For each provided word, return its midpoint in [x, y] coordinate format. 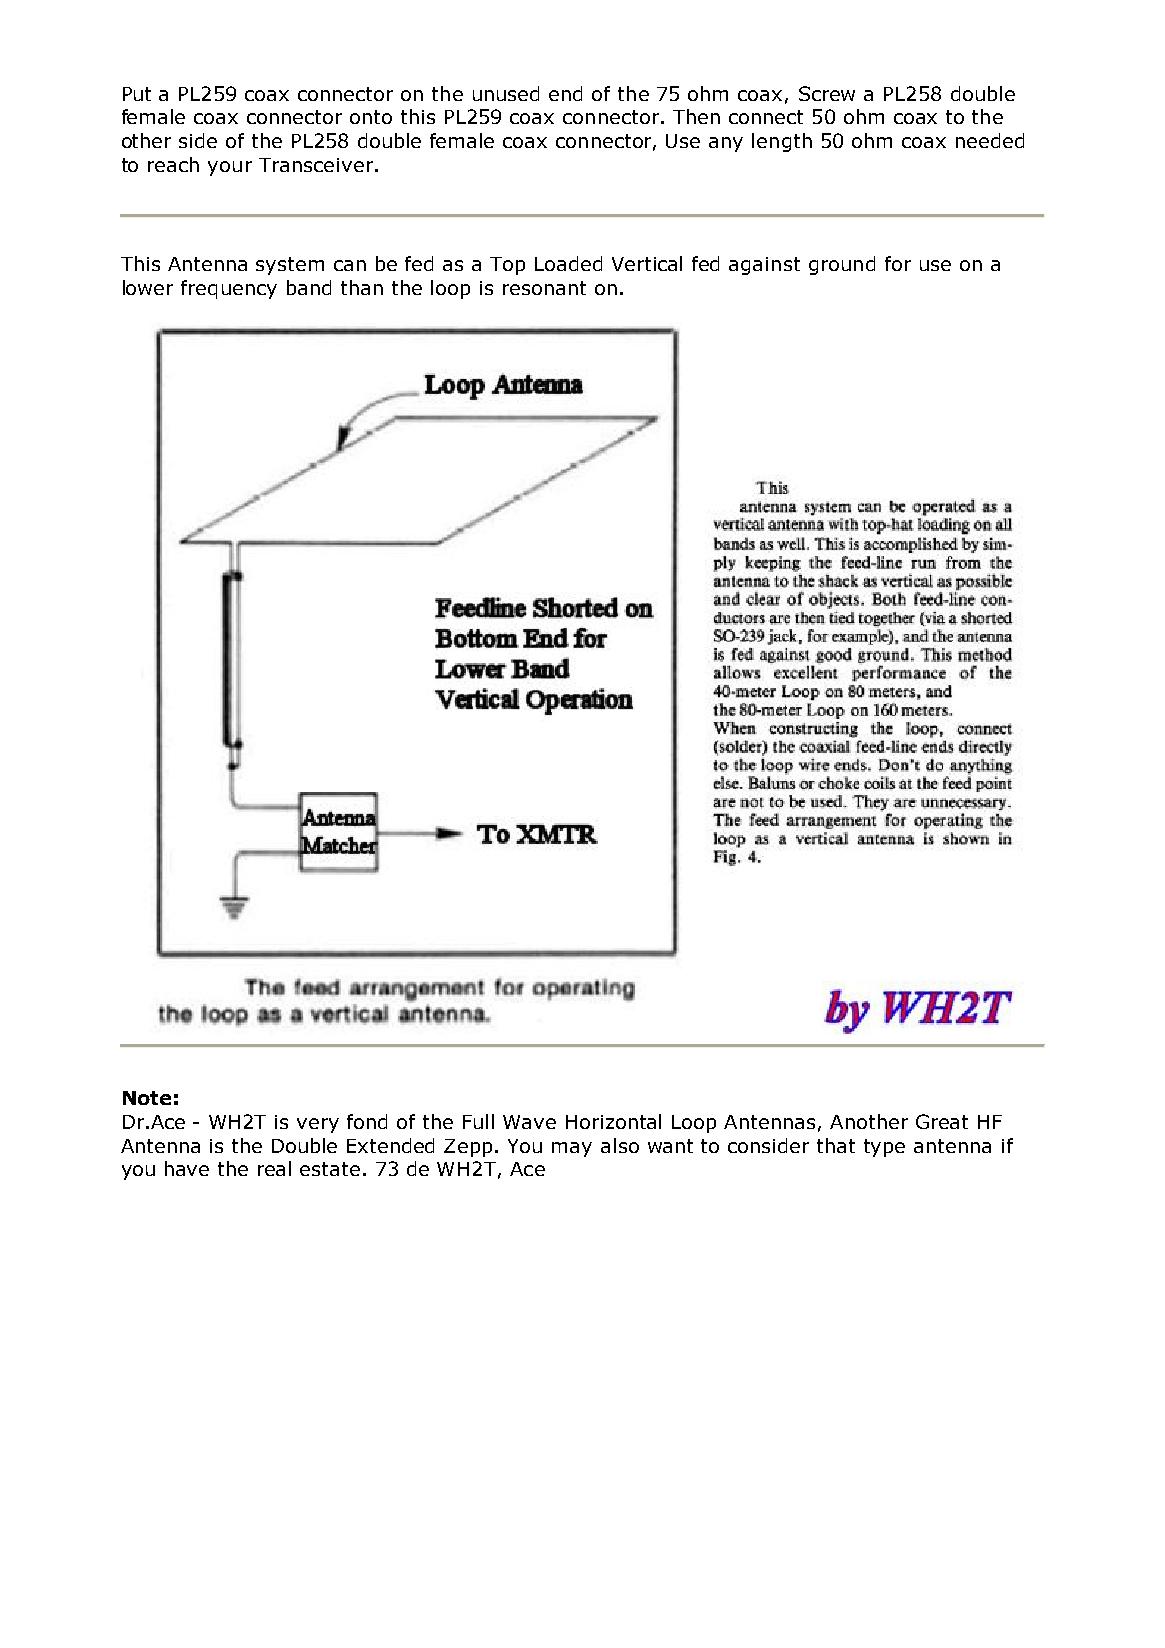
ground [842, 265]
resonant [544, 288]
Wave [529, 1122]
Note [147, 1098]
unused [506, 93]
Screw [827, 93]
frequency [229, 289]
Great [942, 1121]
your [230, 168]
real [274, 1168]
